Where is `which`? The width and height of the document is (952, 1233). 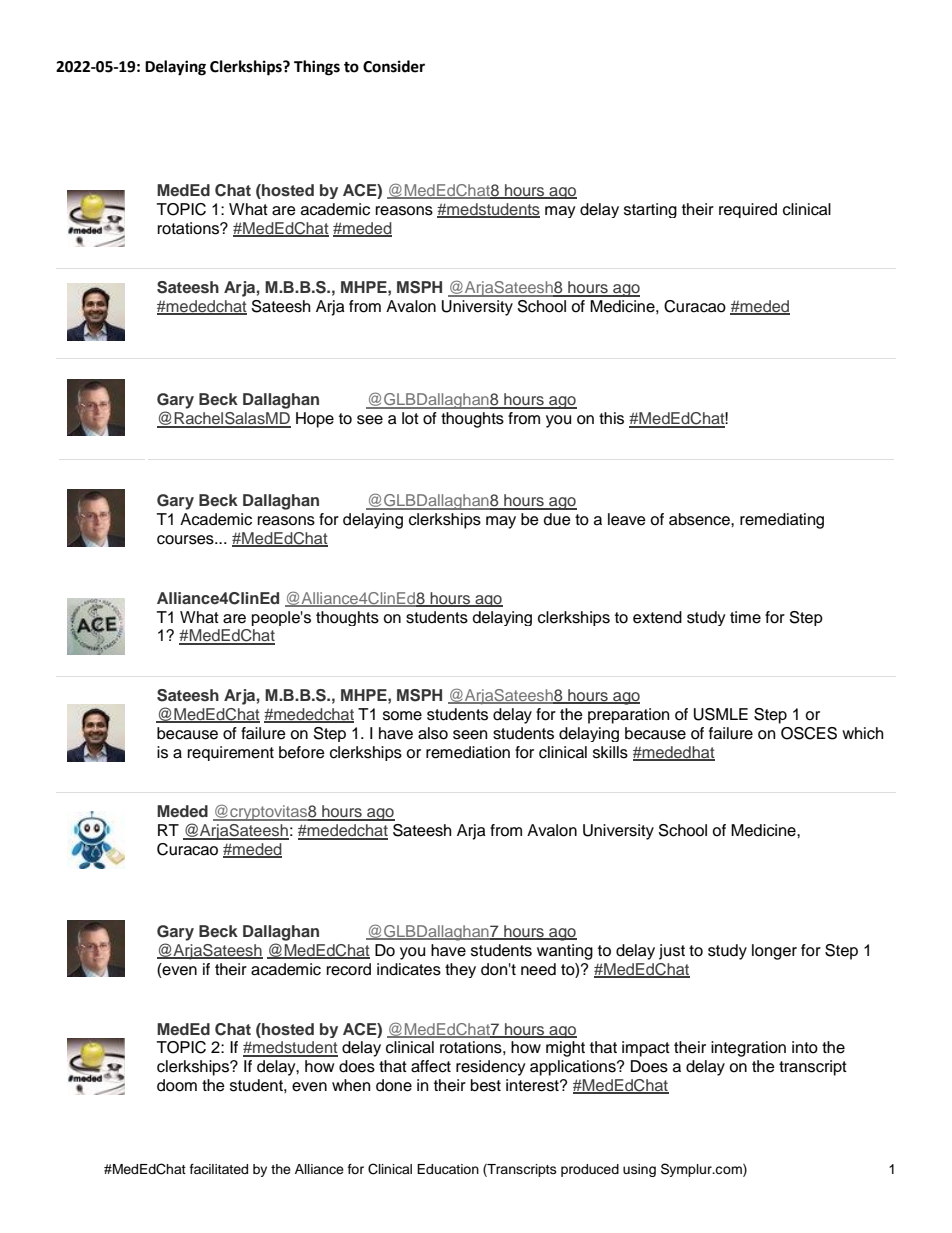
which is located at coordinates (862, 733).
